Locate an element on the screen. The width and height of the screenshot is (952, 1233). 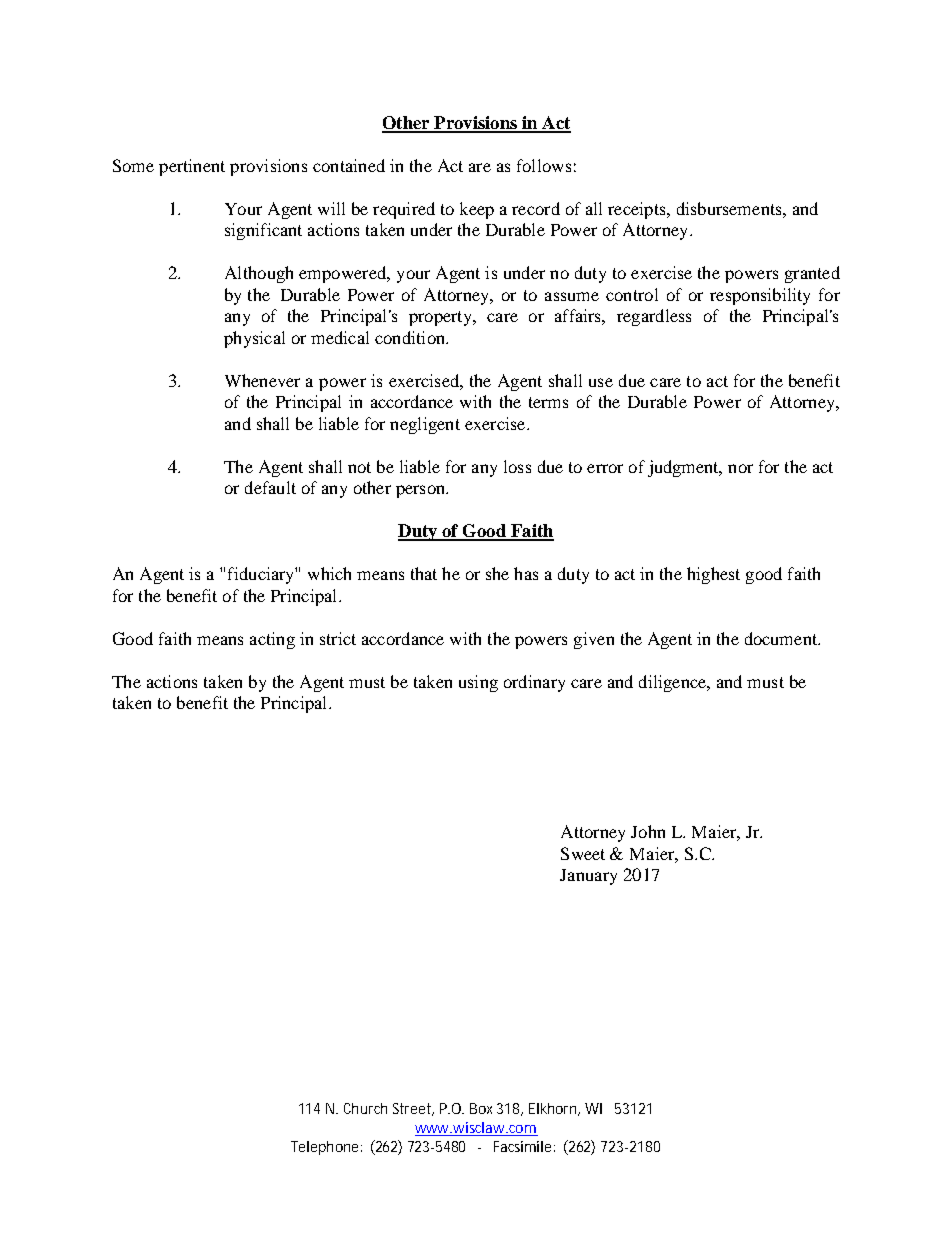
Box is located at coordinates (481, 1108).
